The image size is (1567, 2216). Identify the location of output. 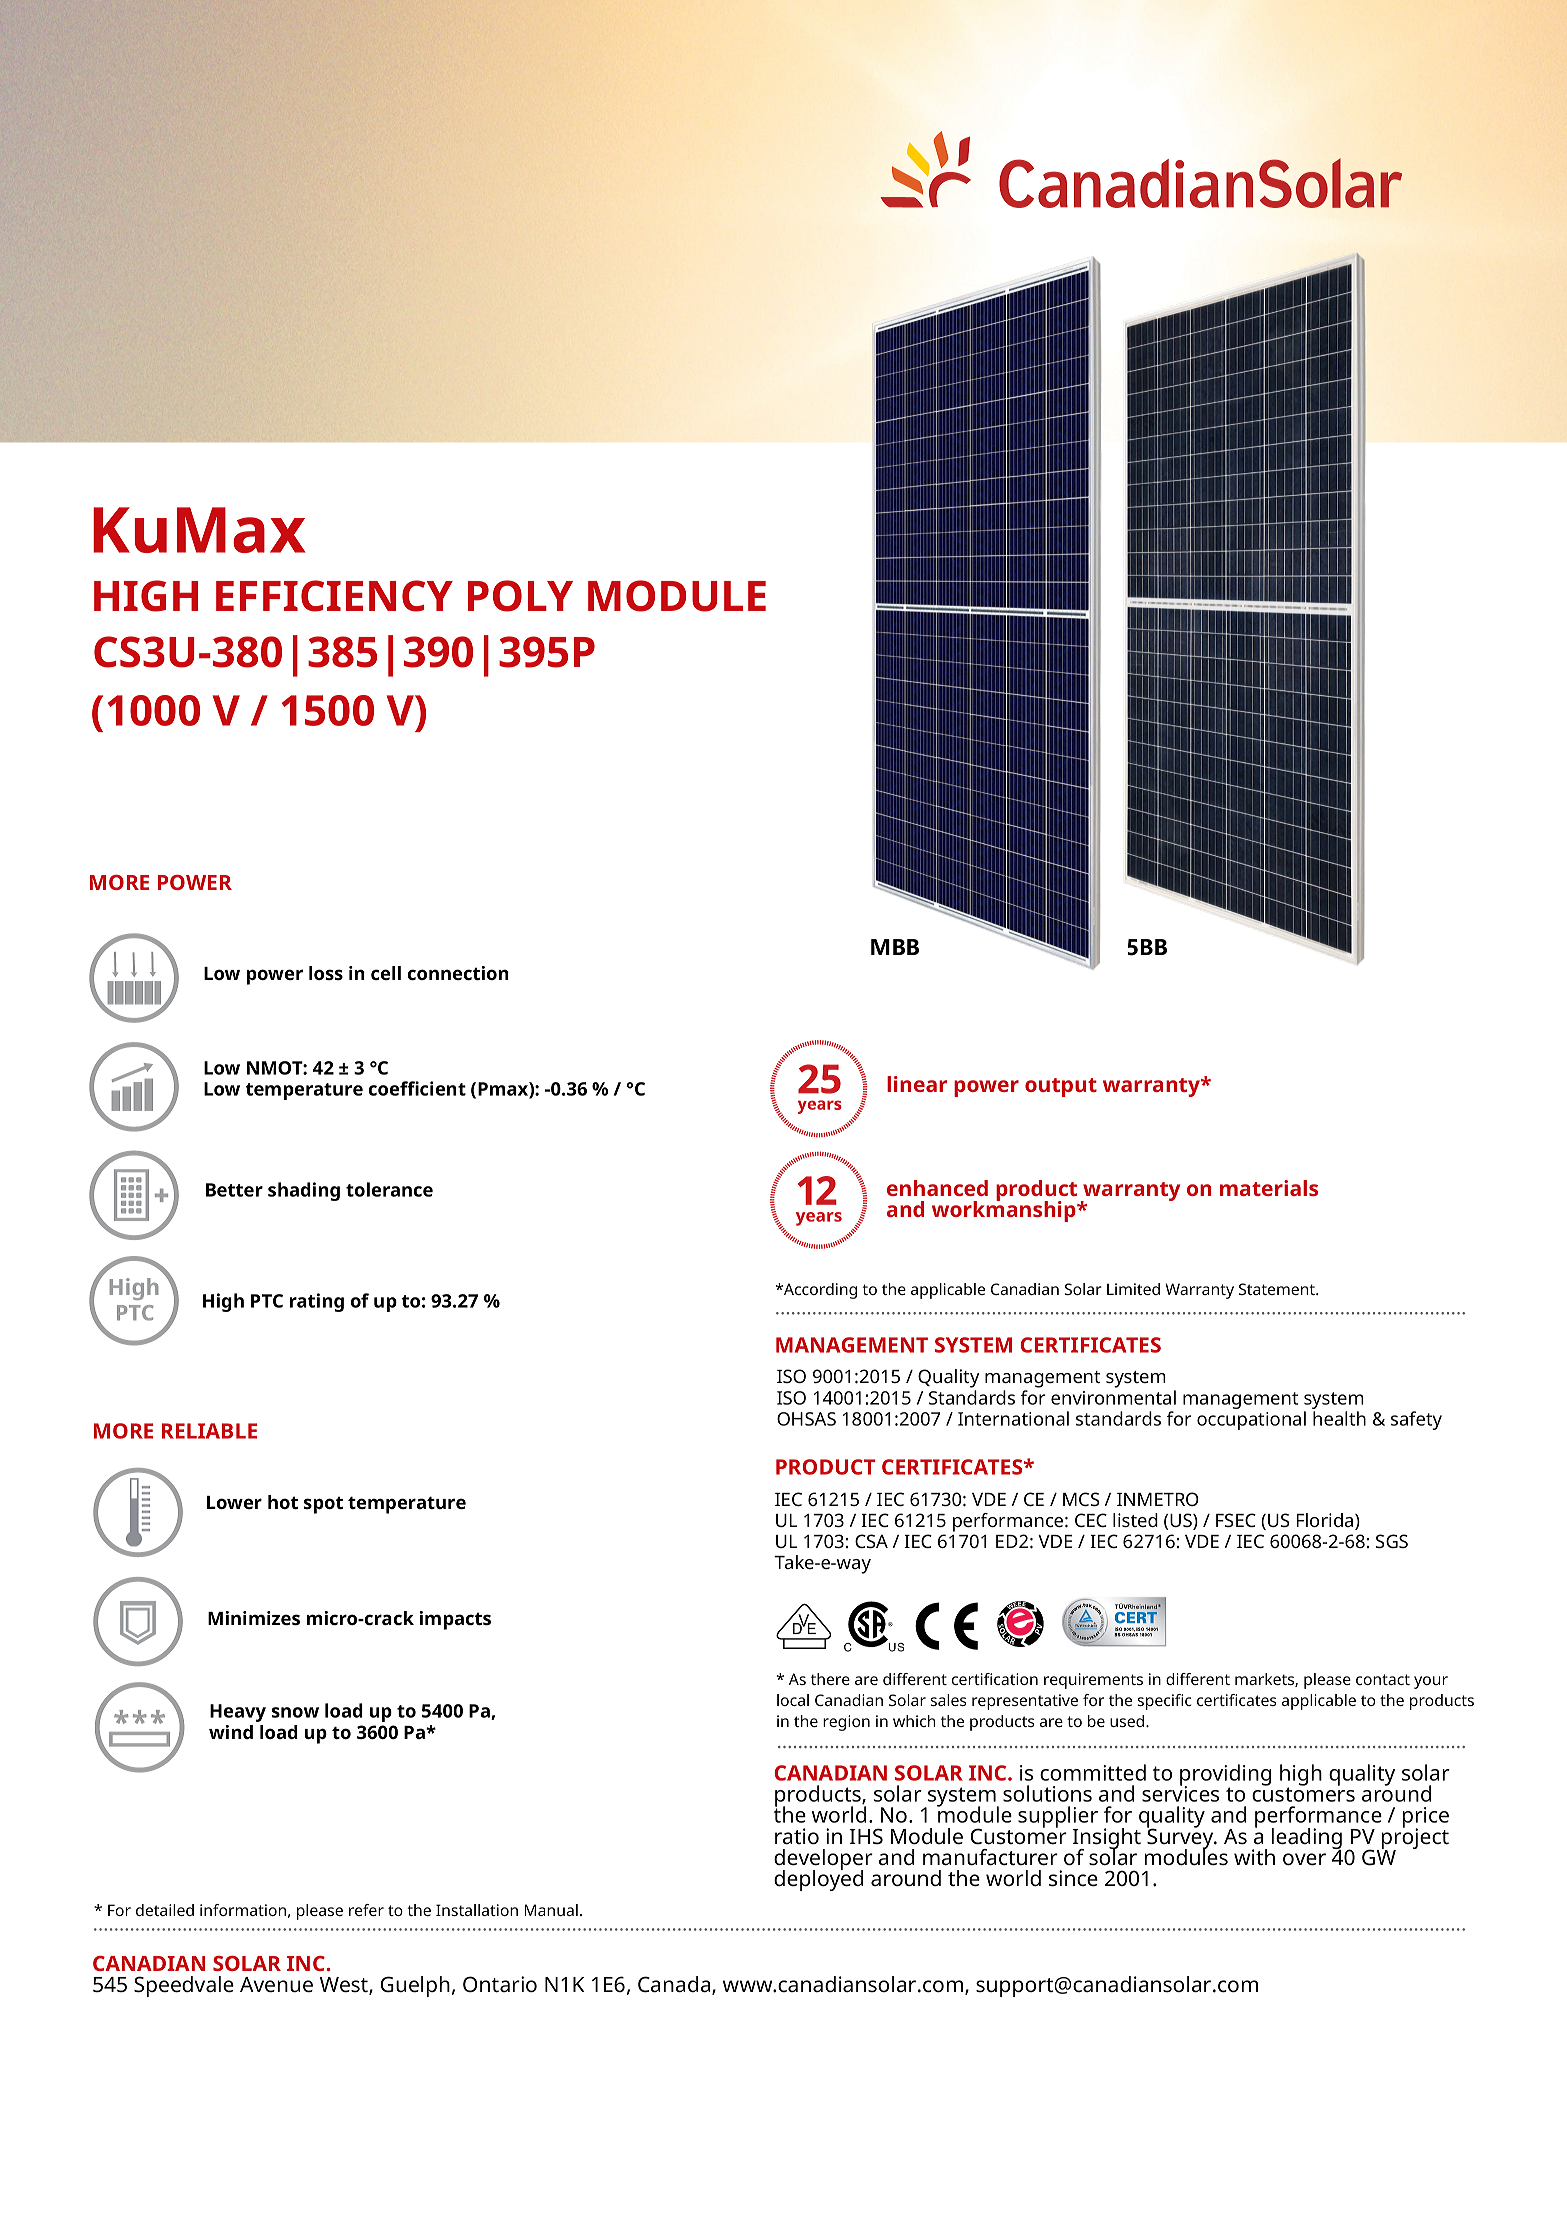
(1061, 1087).
